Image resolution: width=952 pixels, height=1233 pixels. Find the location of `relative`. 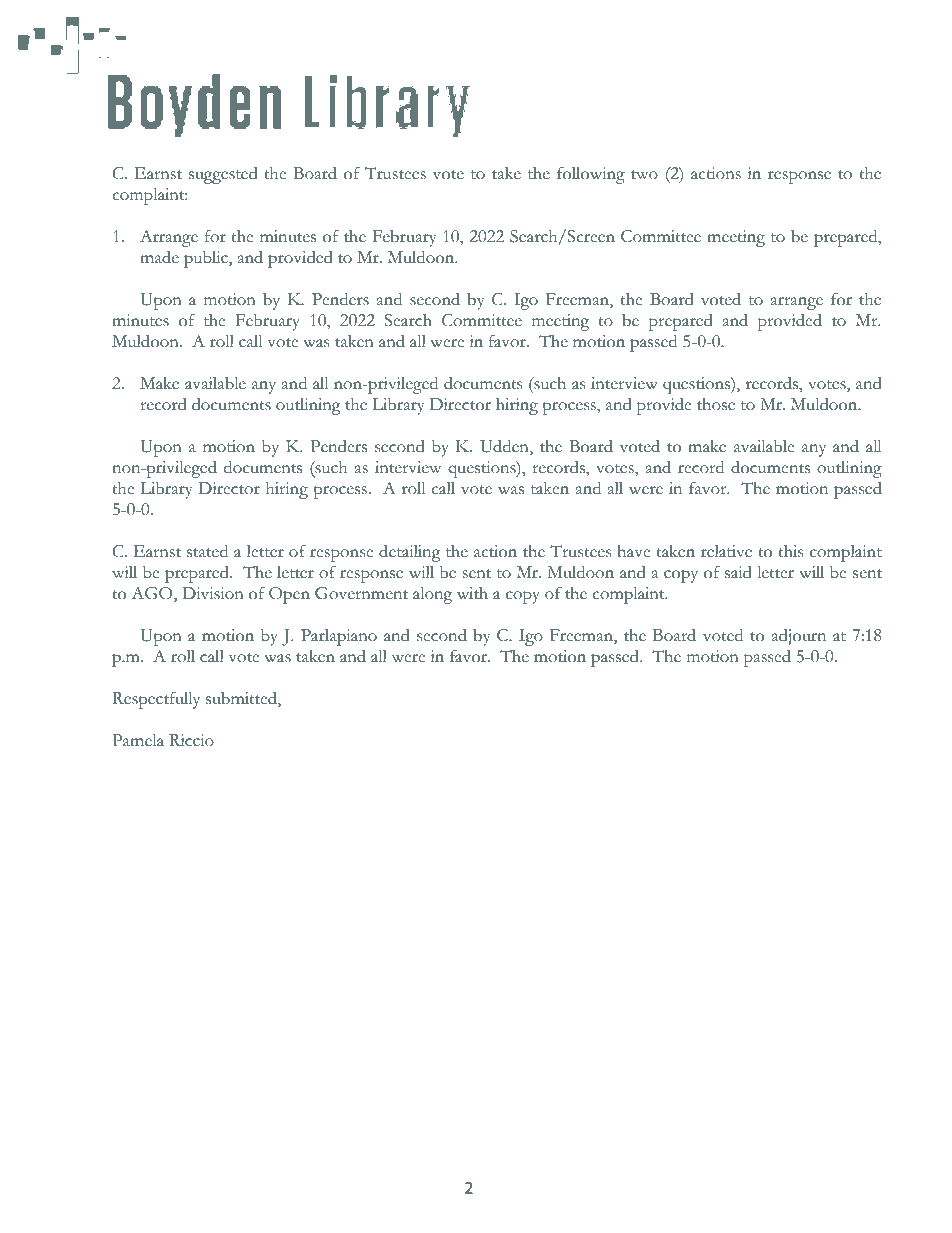

relative is located at coordinates (726, 551).
